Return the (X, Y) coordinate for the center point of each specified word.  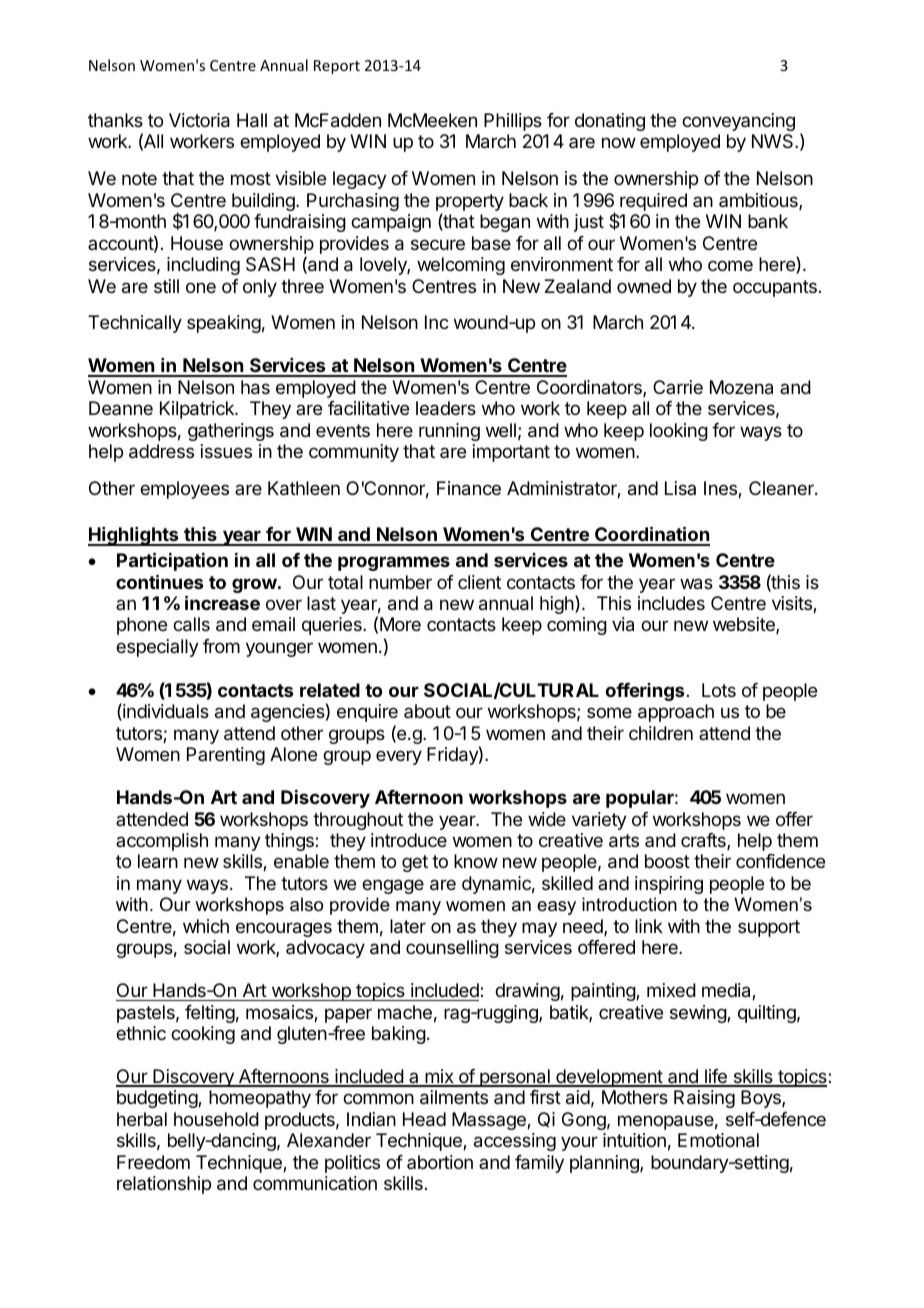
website (745, 625)
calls (191, 624)
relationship (164, 1185)
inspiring (669, 885)
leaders (446, 408)
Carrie (678, 387)
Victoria (199, 120)
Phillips (513, 122)
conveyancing (738, 122)
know (476, 861)
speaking (224, 324)
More (400, 624)
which (206, 926)
